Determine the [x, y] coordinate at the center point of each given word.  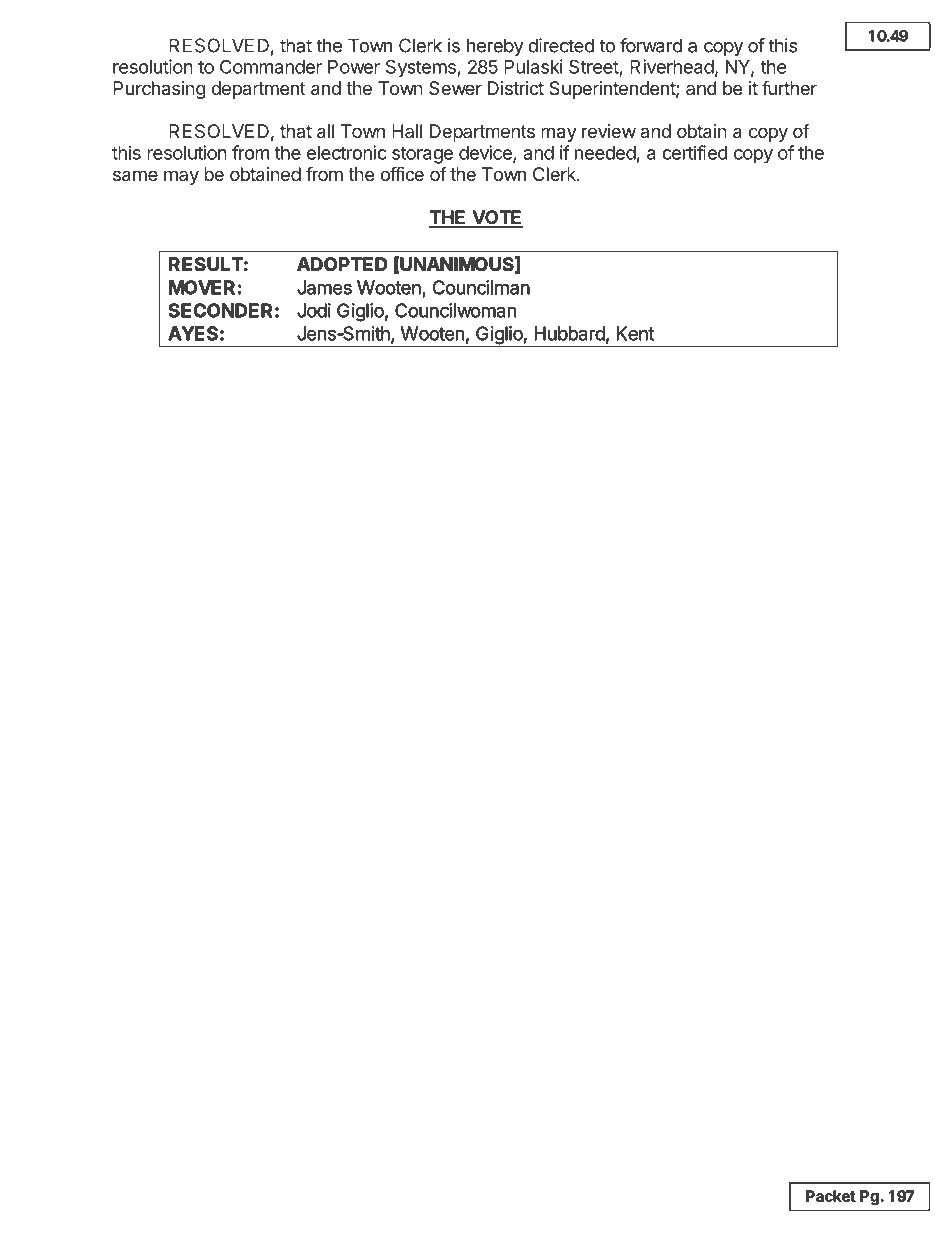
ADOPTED [342, 264]
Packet [831, 1196]
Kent [635, 333]
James [324, 287]
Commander [271, 66]
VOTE [496, 218]
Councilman [481, 287]
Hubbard [570, 333]
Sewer [455, 88]
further [789, 87]
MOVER [202, 287]
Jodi [314, 310]
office [402, 173]
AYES [193, 333]
